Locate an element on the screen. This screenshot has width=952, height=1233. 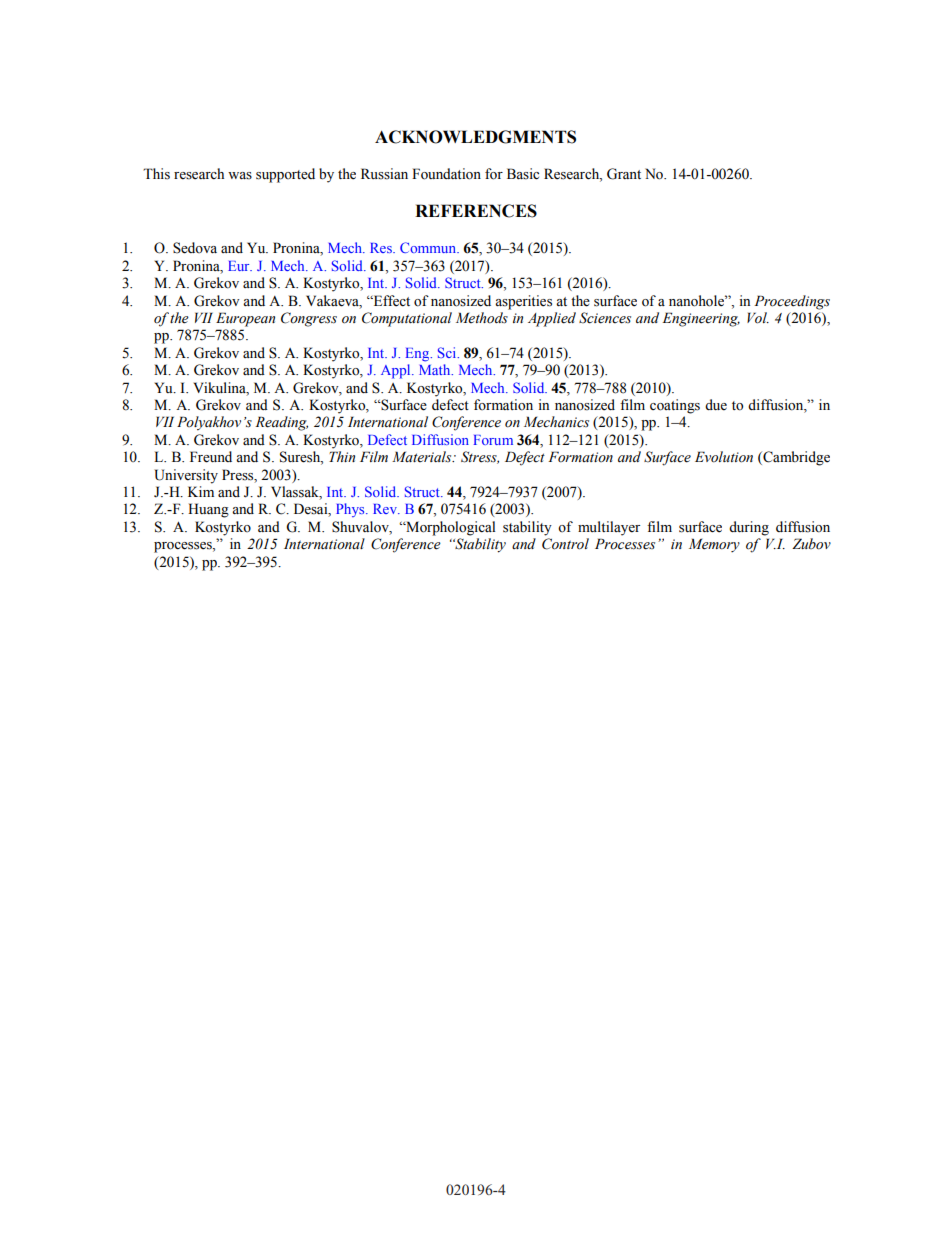
Control is located at coordinates (565, 544).
